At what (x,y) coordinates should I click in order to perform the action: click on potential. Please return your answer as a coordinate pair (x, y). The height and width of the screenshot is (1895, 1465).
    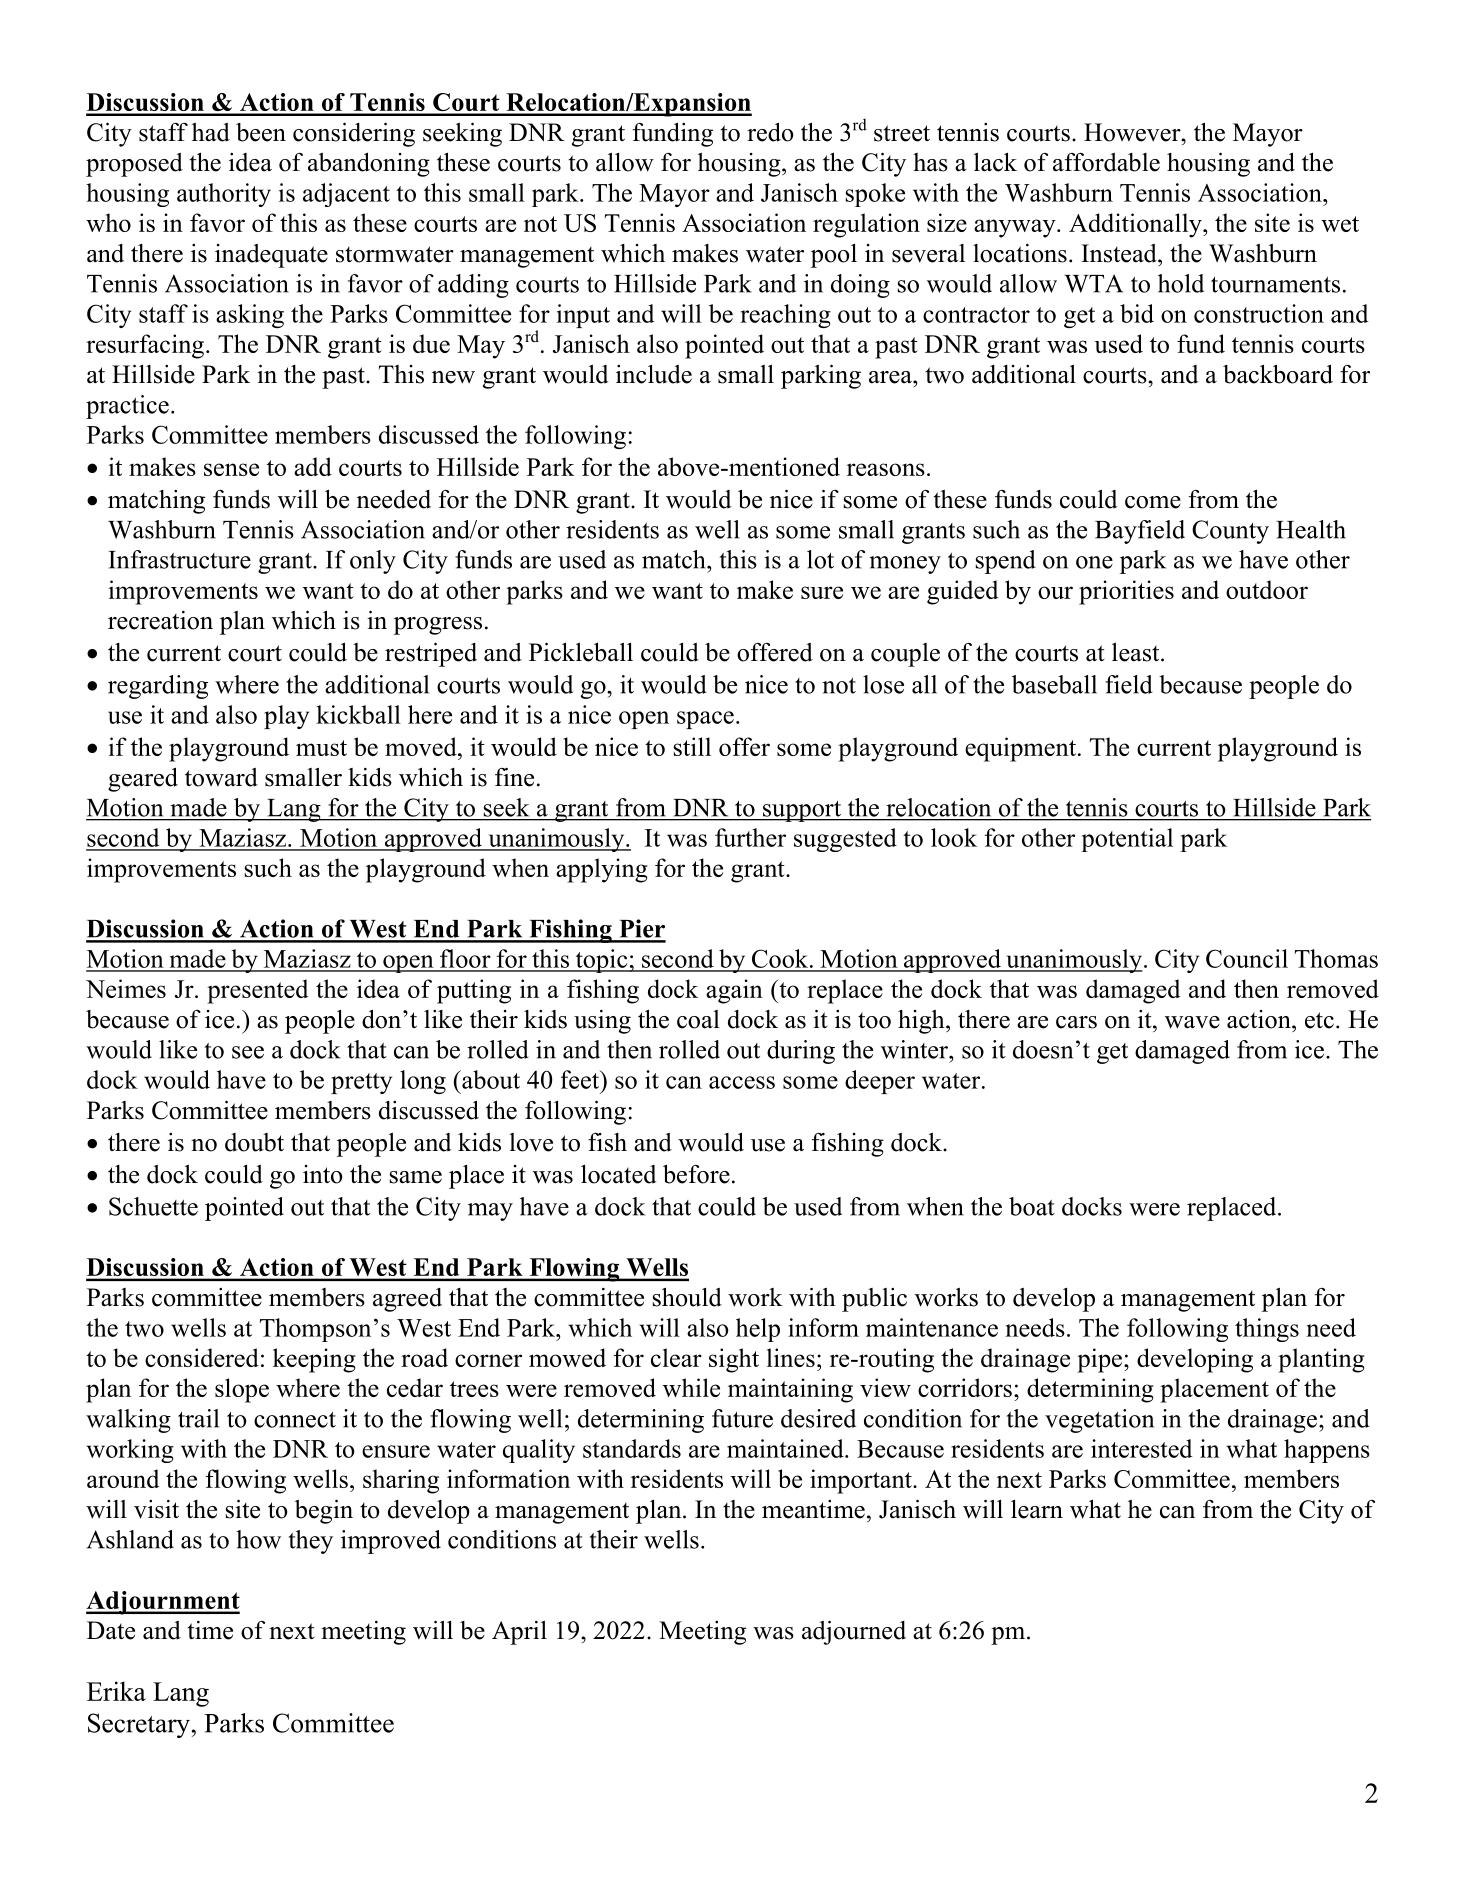
    Looking at the image, I should click on (1127, 840).
